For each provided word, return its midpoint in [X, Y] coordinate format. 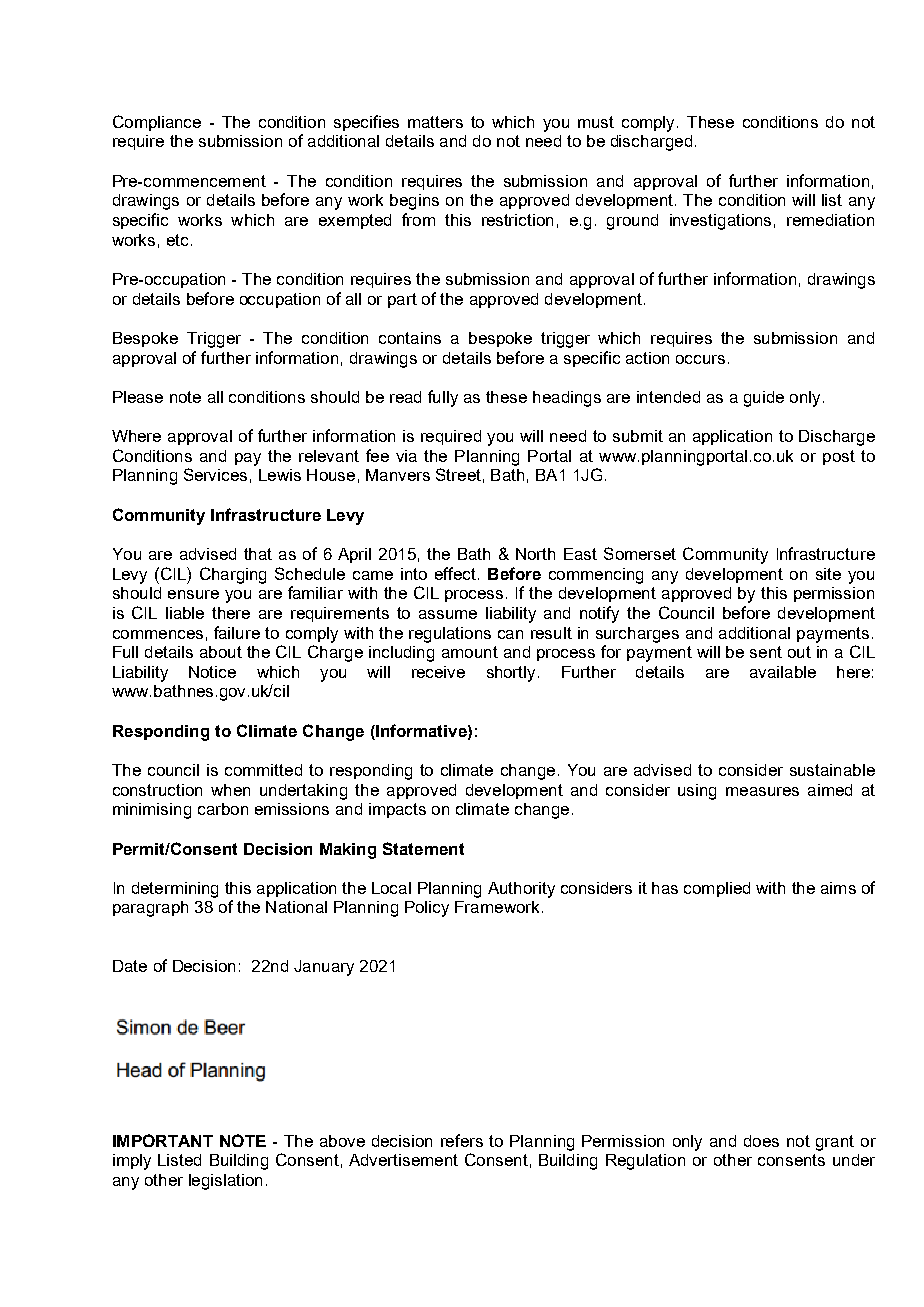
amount [470, 652]
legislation [225, 1182]
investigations [720, 222]
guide [764, 399]
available [783, 672]
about [221, 652]
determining [175, 890]
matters [435, 122]
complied [717, 889]
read [405, 397]
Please [138, 397]
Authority [521, 890]
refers [462, 1140]
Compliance [157, 123]
